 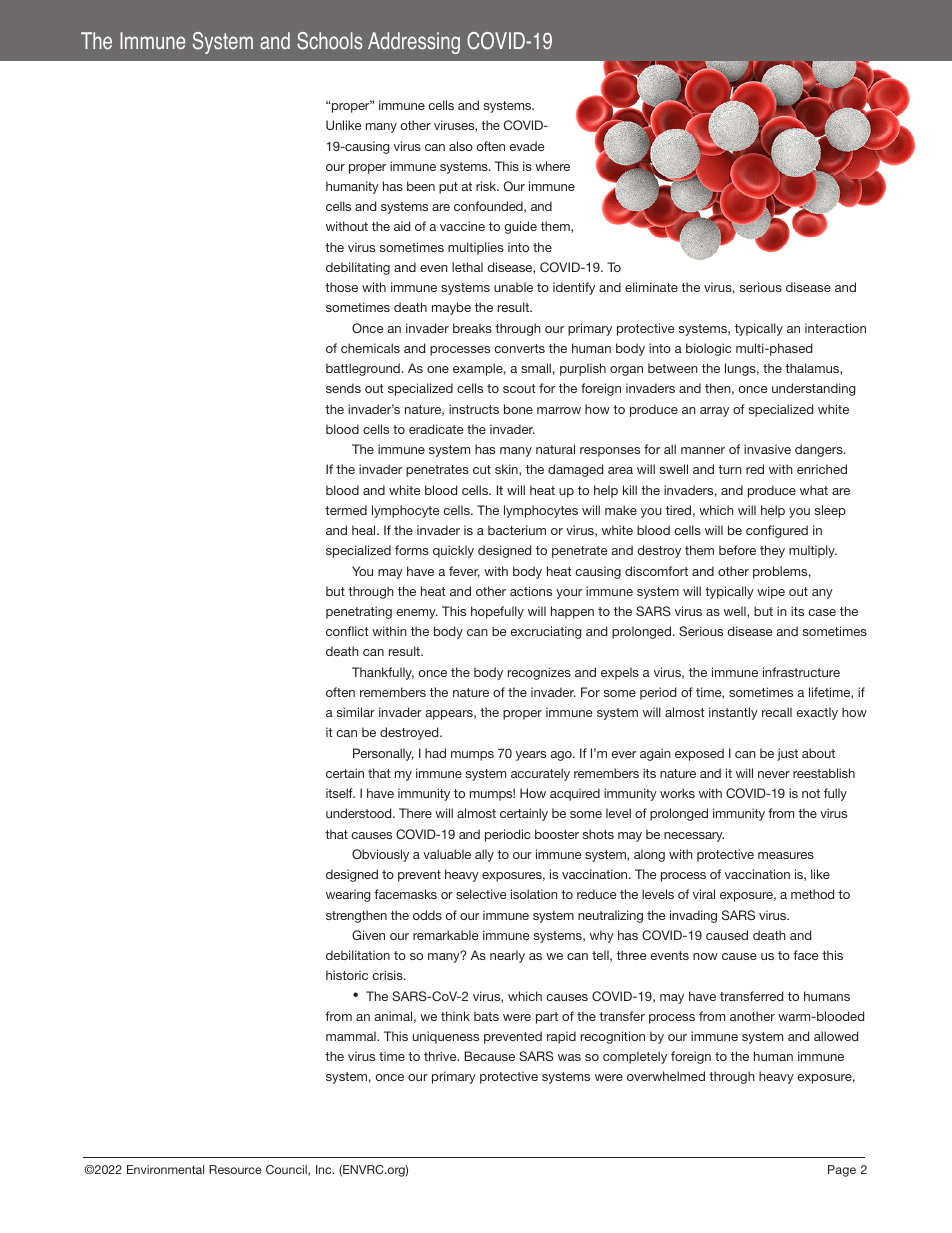 What do you see at coordinates (787, 754) in the page?
I see `just` at bounding box center [787, 754].
